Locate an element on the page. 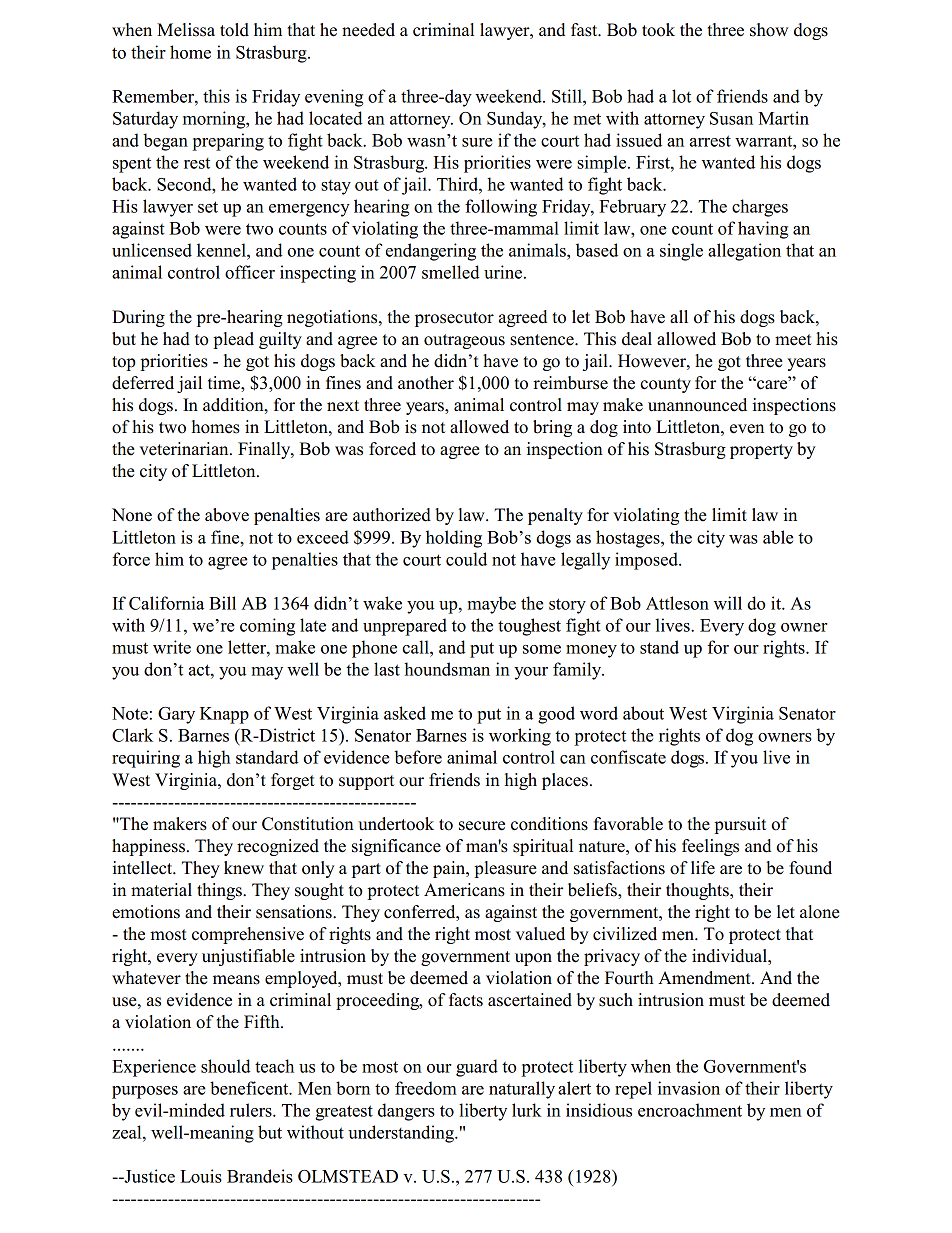  show is located at coordinates (769, 30).
